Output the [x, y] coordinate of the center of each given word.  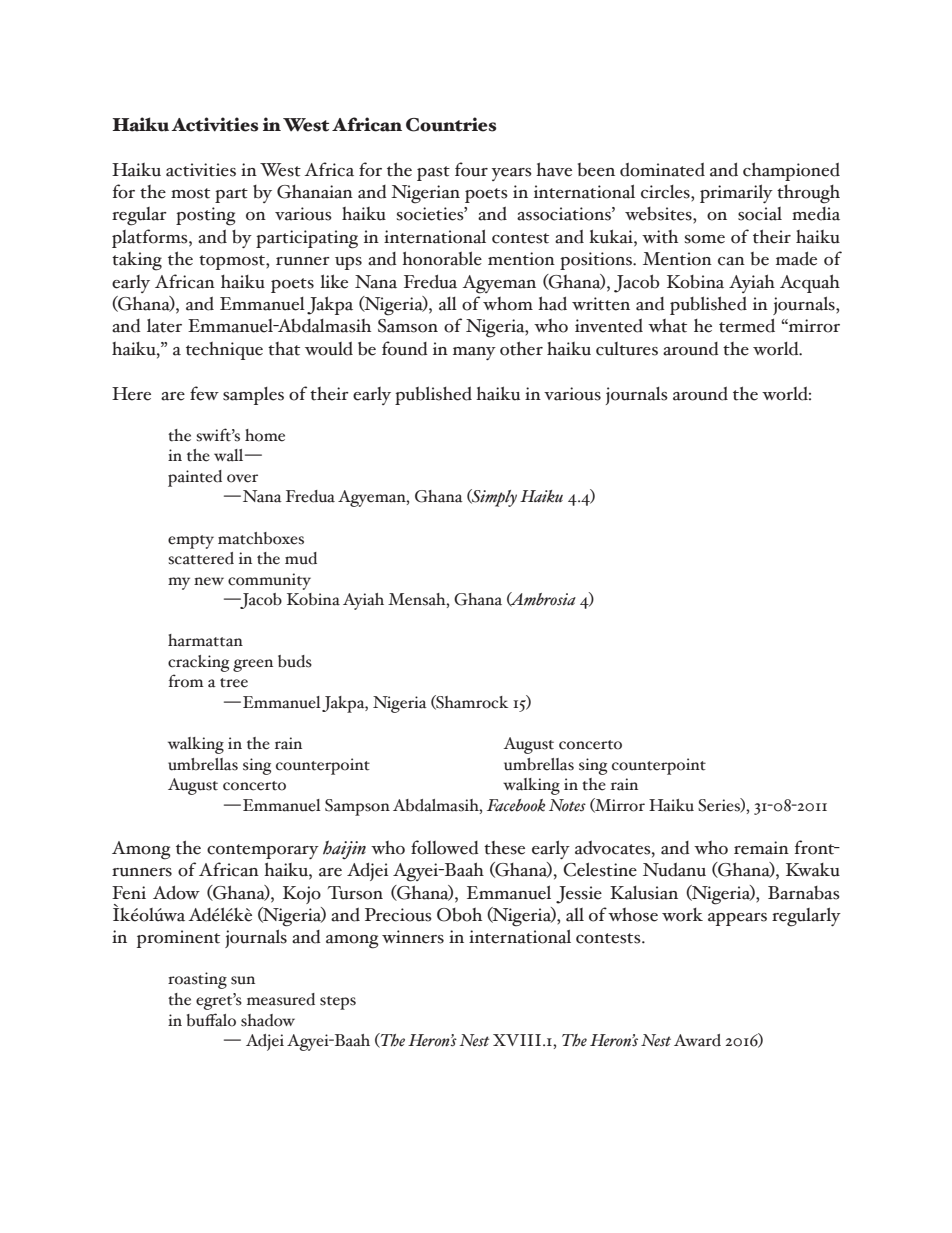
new [209, 581]
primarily [736, 193]
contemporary [263, 851]
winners [413, 937]
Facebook [516, 805]
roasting [197, 980]
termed [747, 325]
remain [761, 848]
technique [224, 351]
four [471, 169]
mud [301, 558]
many [474, 353]
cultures [627, 349]
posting [206, 216]
